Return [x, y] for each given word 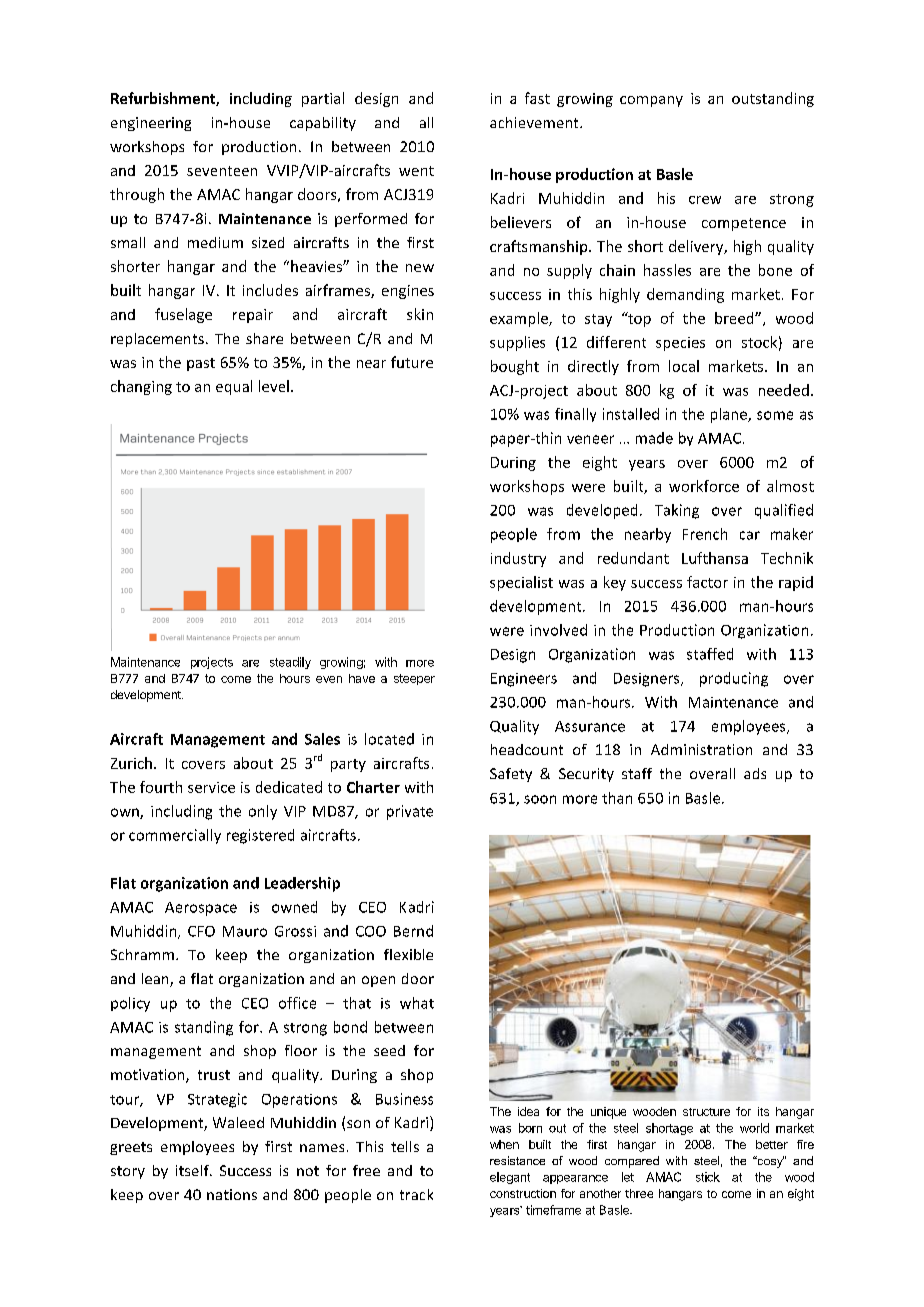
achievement [535, 122]
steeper [414, 679]
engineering [151, 124]
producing [734, 679]
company [651, 101]
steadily [290, 663]
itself [193, 1170]
